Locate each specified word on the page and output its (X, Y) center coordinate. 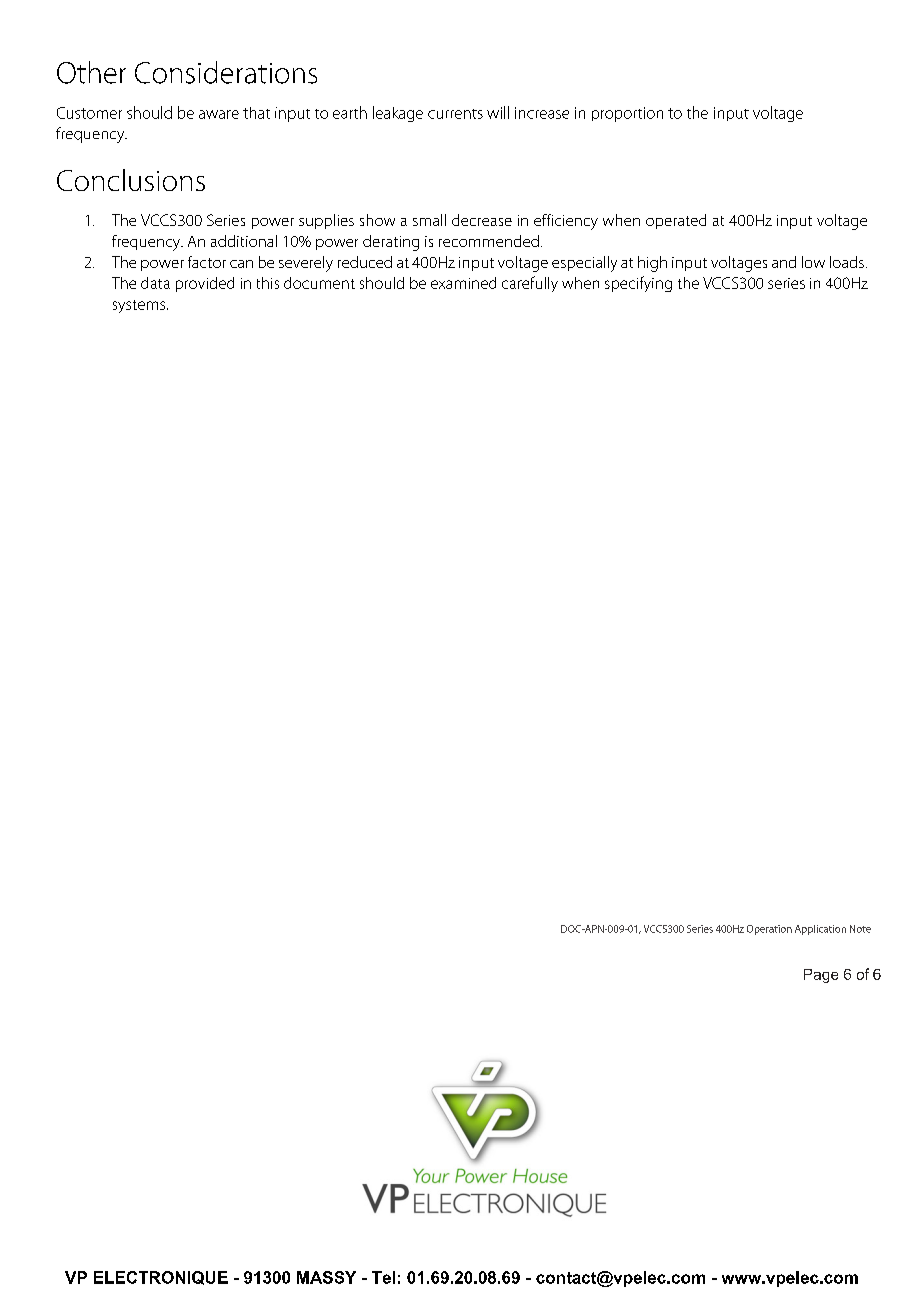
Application (820, 930)
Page (821, 976)
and (784, 262)
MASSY (326, 1277)
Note (860, 929)
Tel (383, 1277)
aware (219, 114)
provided (205, 284)
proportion (627, 114)
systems (140, 306)
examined (463, 283)
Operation (769, 930)
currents (455, 114)
